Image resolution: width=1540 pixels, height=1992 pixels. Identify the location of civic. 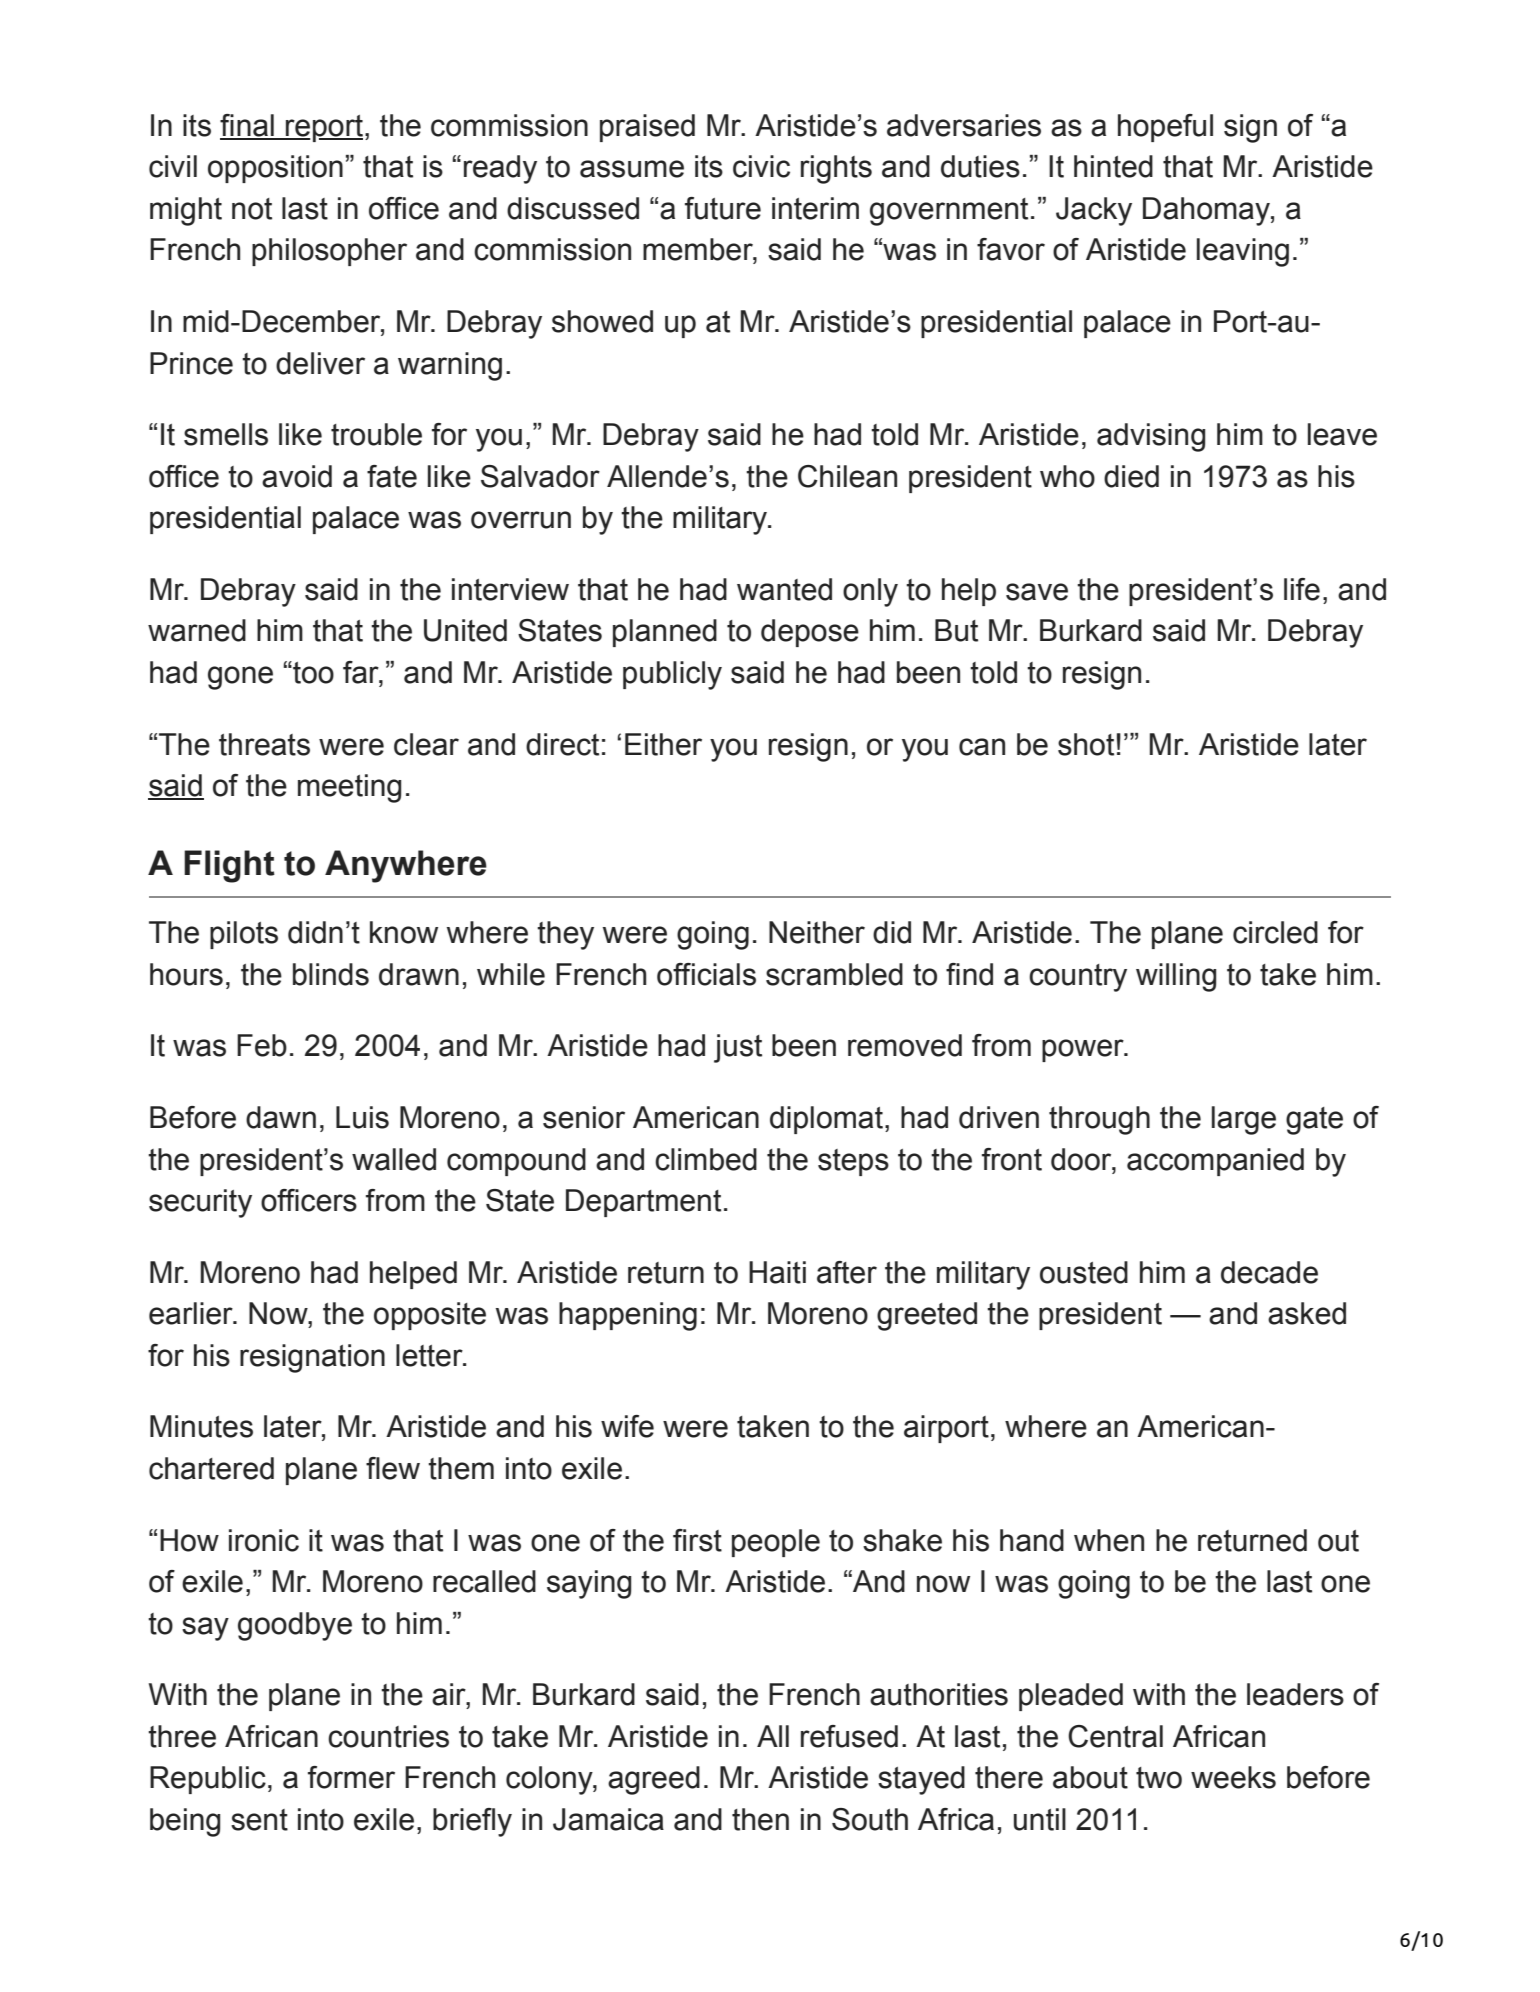
(761, 166).
